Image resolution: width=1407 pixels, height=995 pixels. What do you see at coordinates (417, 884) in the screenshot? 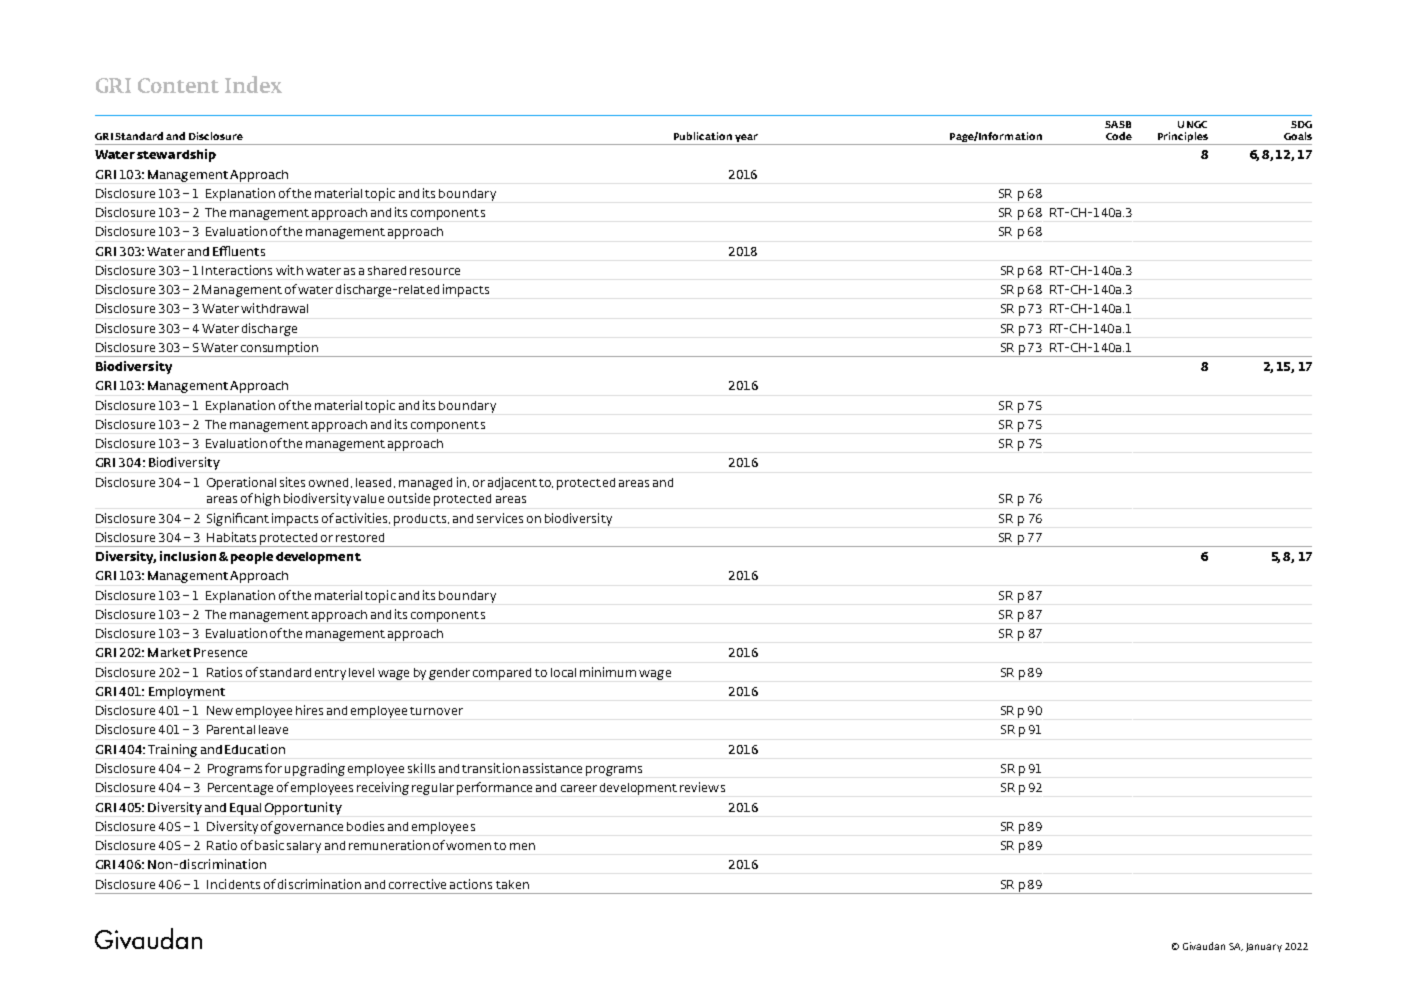
I see `corrective` at bounding box center [417, 884].
